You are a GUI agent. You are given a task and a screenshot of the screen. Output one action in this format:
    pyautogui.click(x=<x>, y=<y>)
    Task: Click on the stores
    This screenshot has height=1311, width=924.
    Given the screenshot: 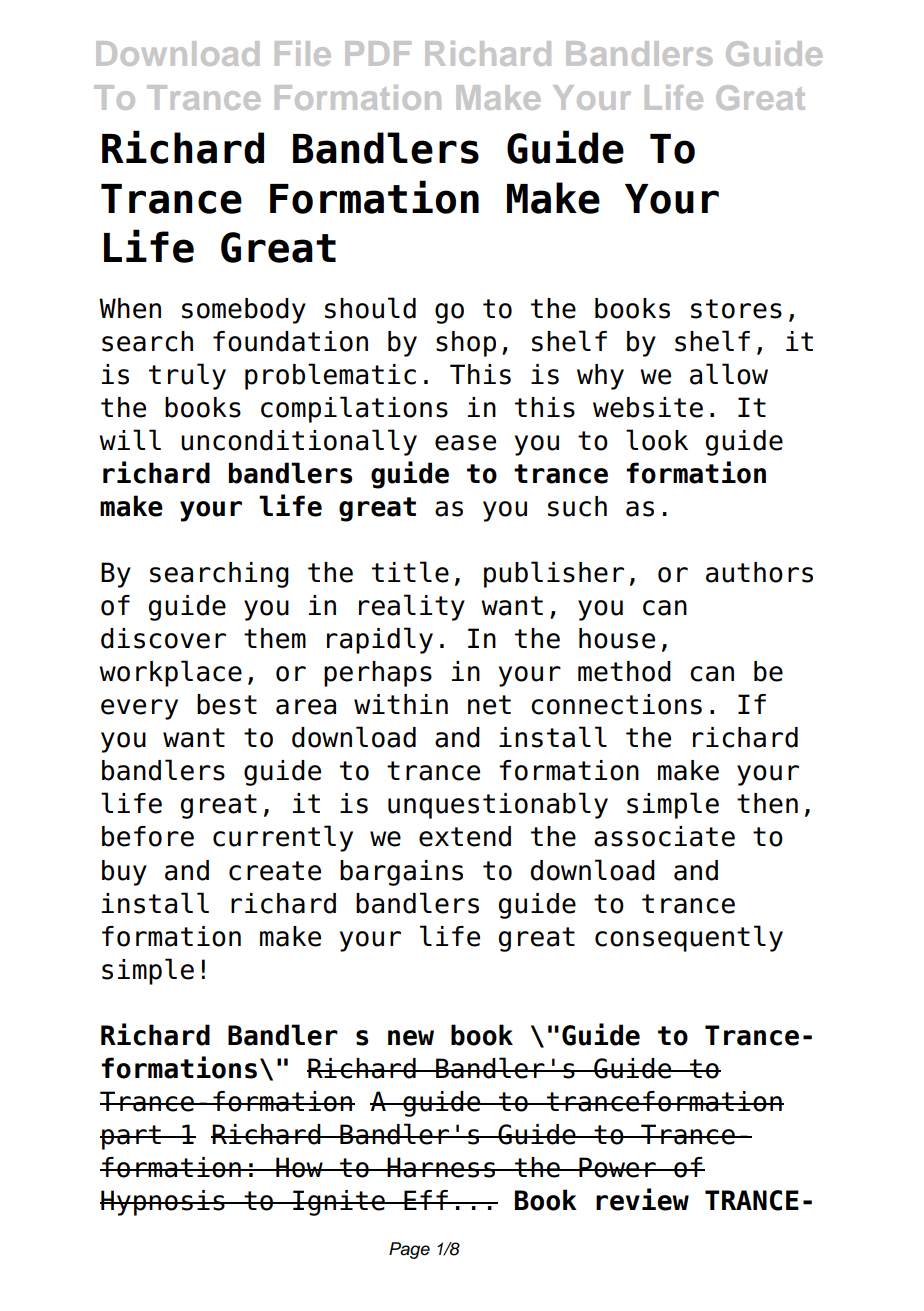 What is the action you would take?
    pyautogui.click(x=736, y=309)
